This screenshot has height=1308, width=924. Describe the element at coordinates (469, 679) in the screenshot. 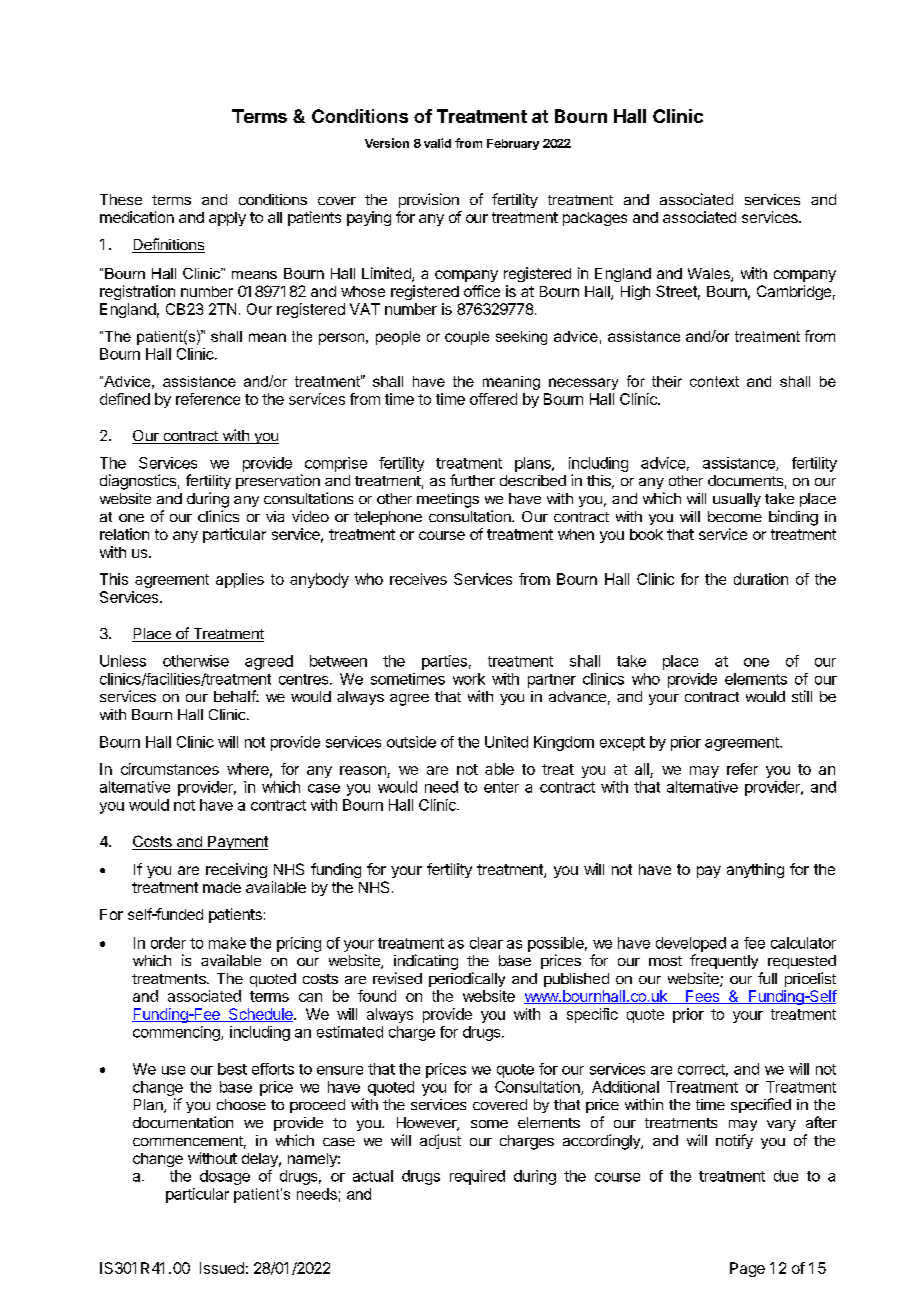

I see `work` at that location.
